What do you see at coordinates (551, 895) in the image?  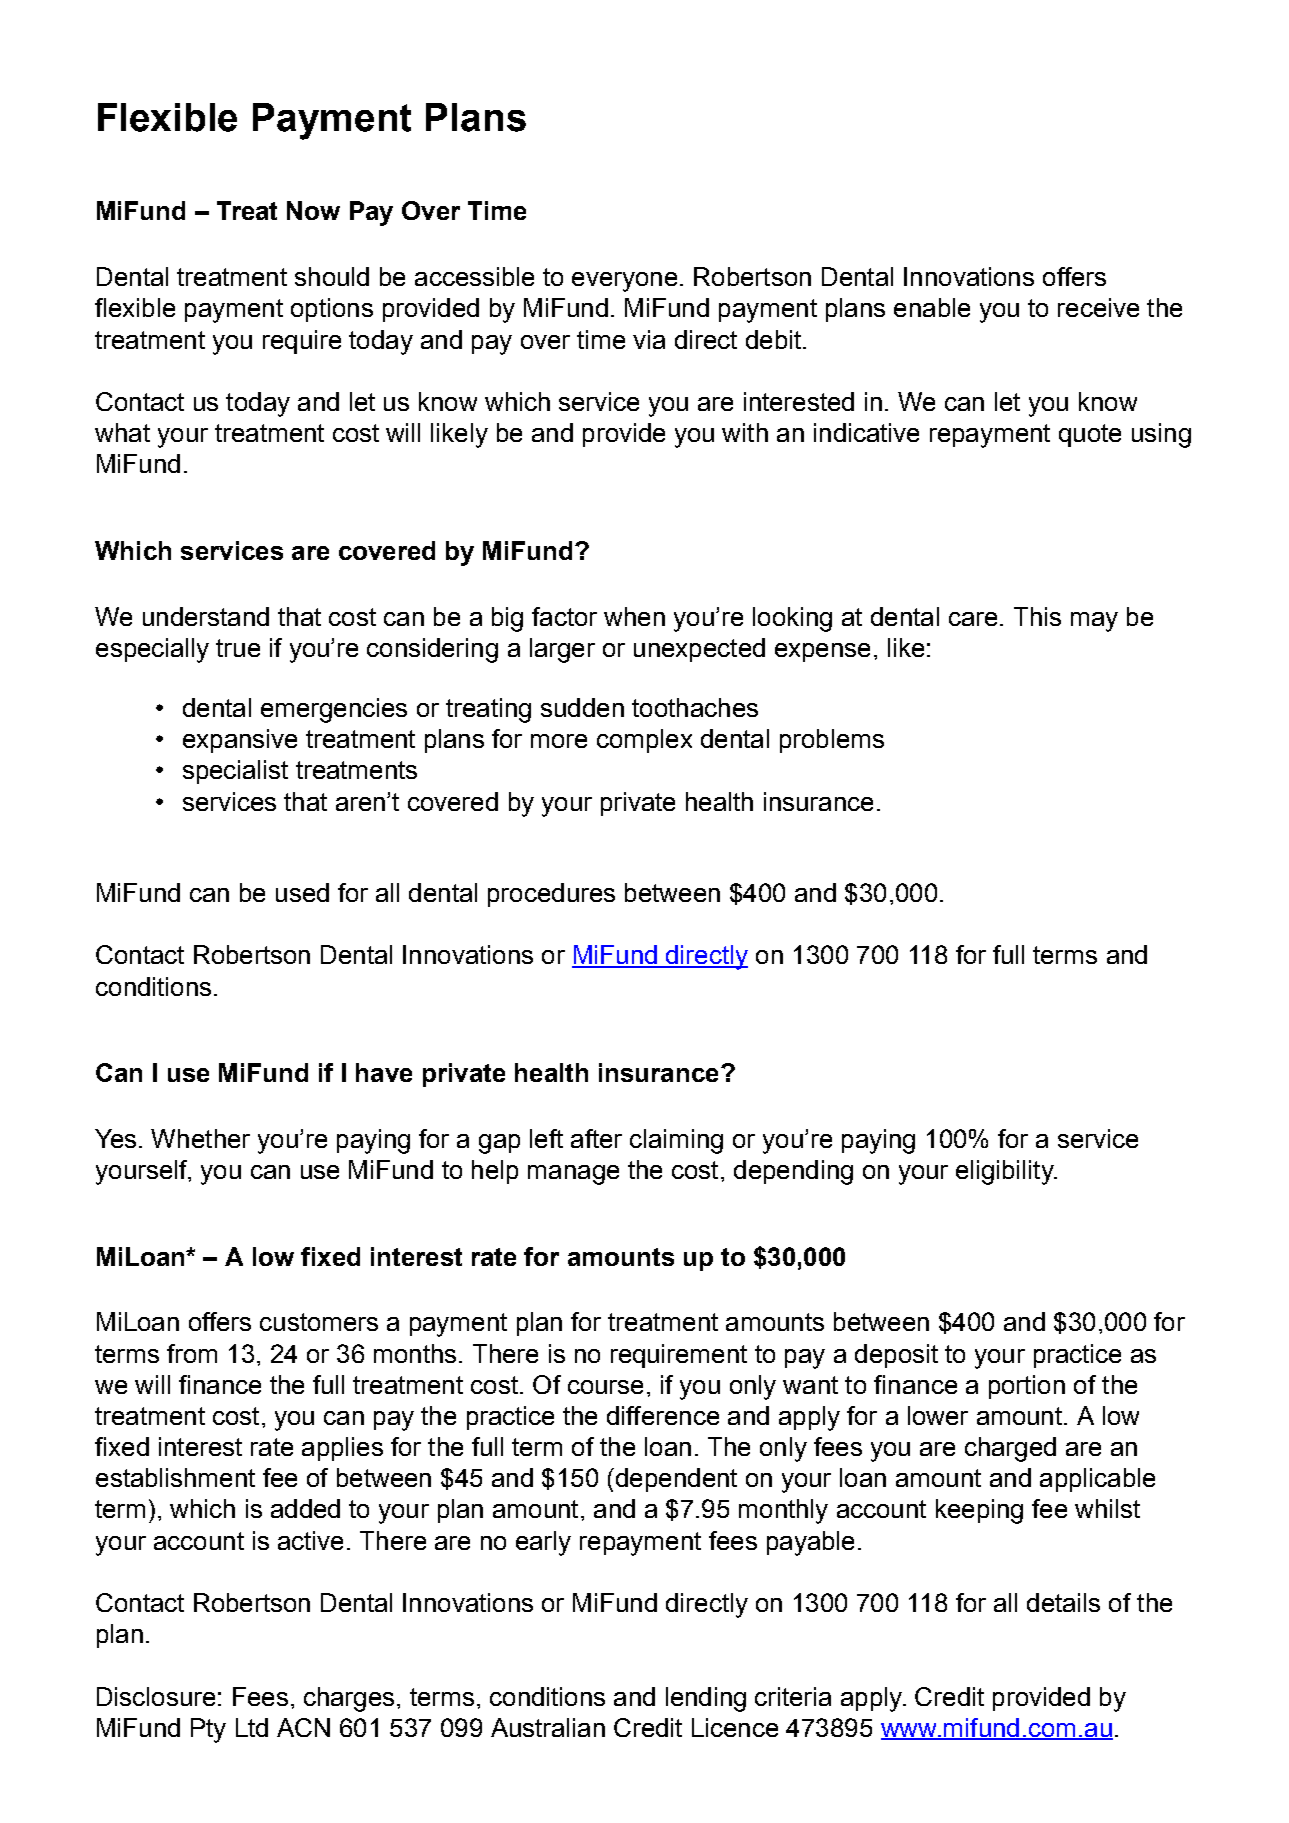 I see `procedures` at bounding box center [551, 895].
